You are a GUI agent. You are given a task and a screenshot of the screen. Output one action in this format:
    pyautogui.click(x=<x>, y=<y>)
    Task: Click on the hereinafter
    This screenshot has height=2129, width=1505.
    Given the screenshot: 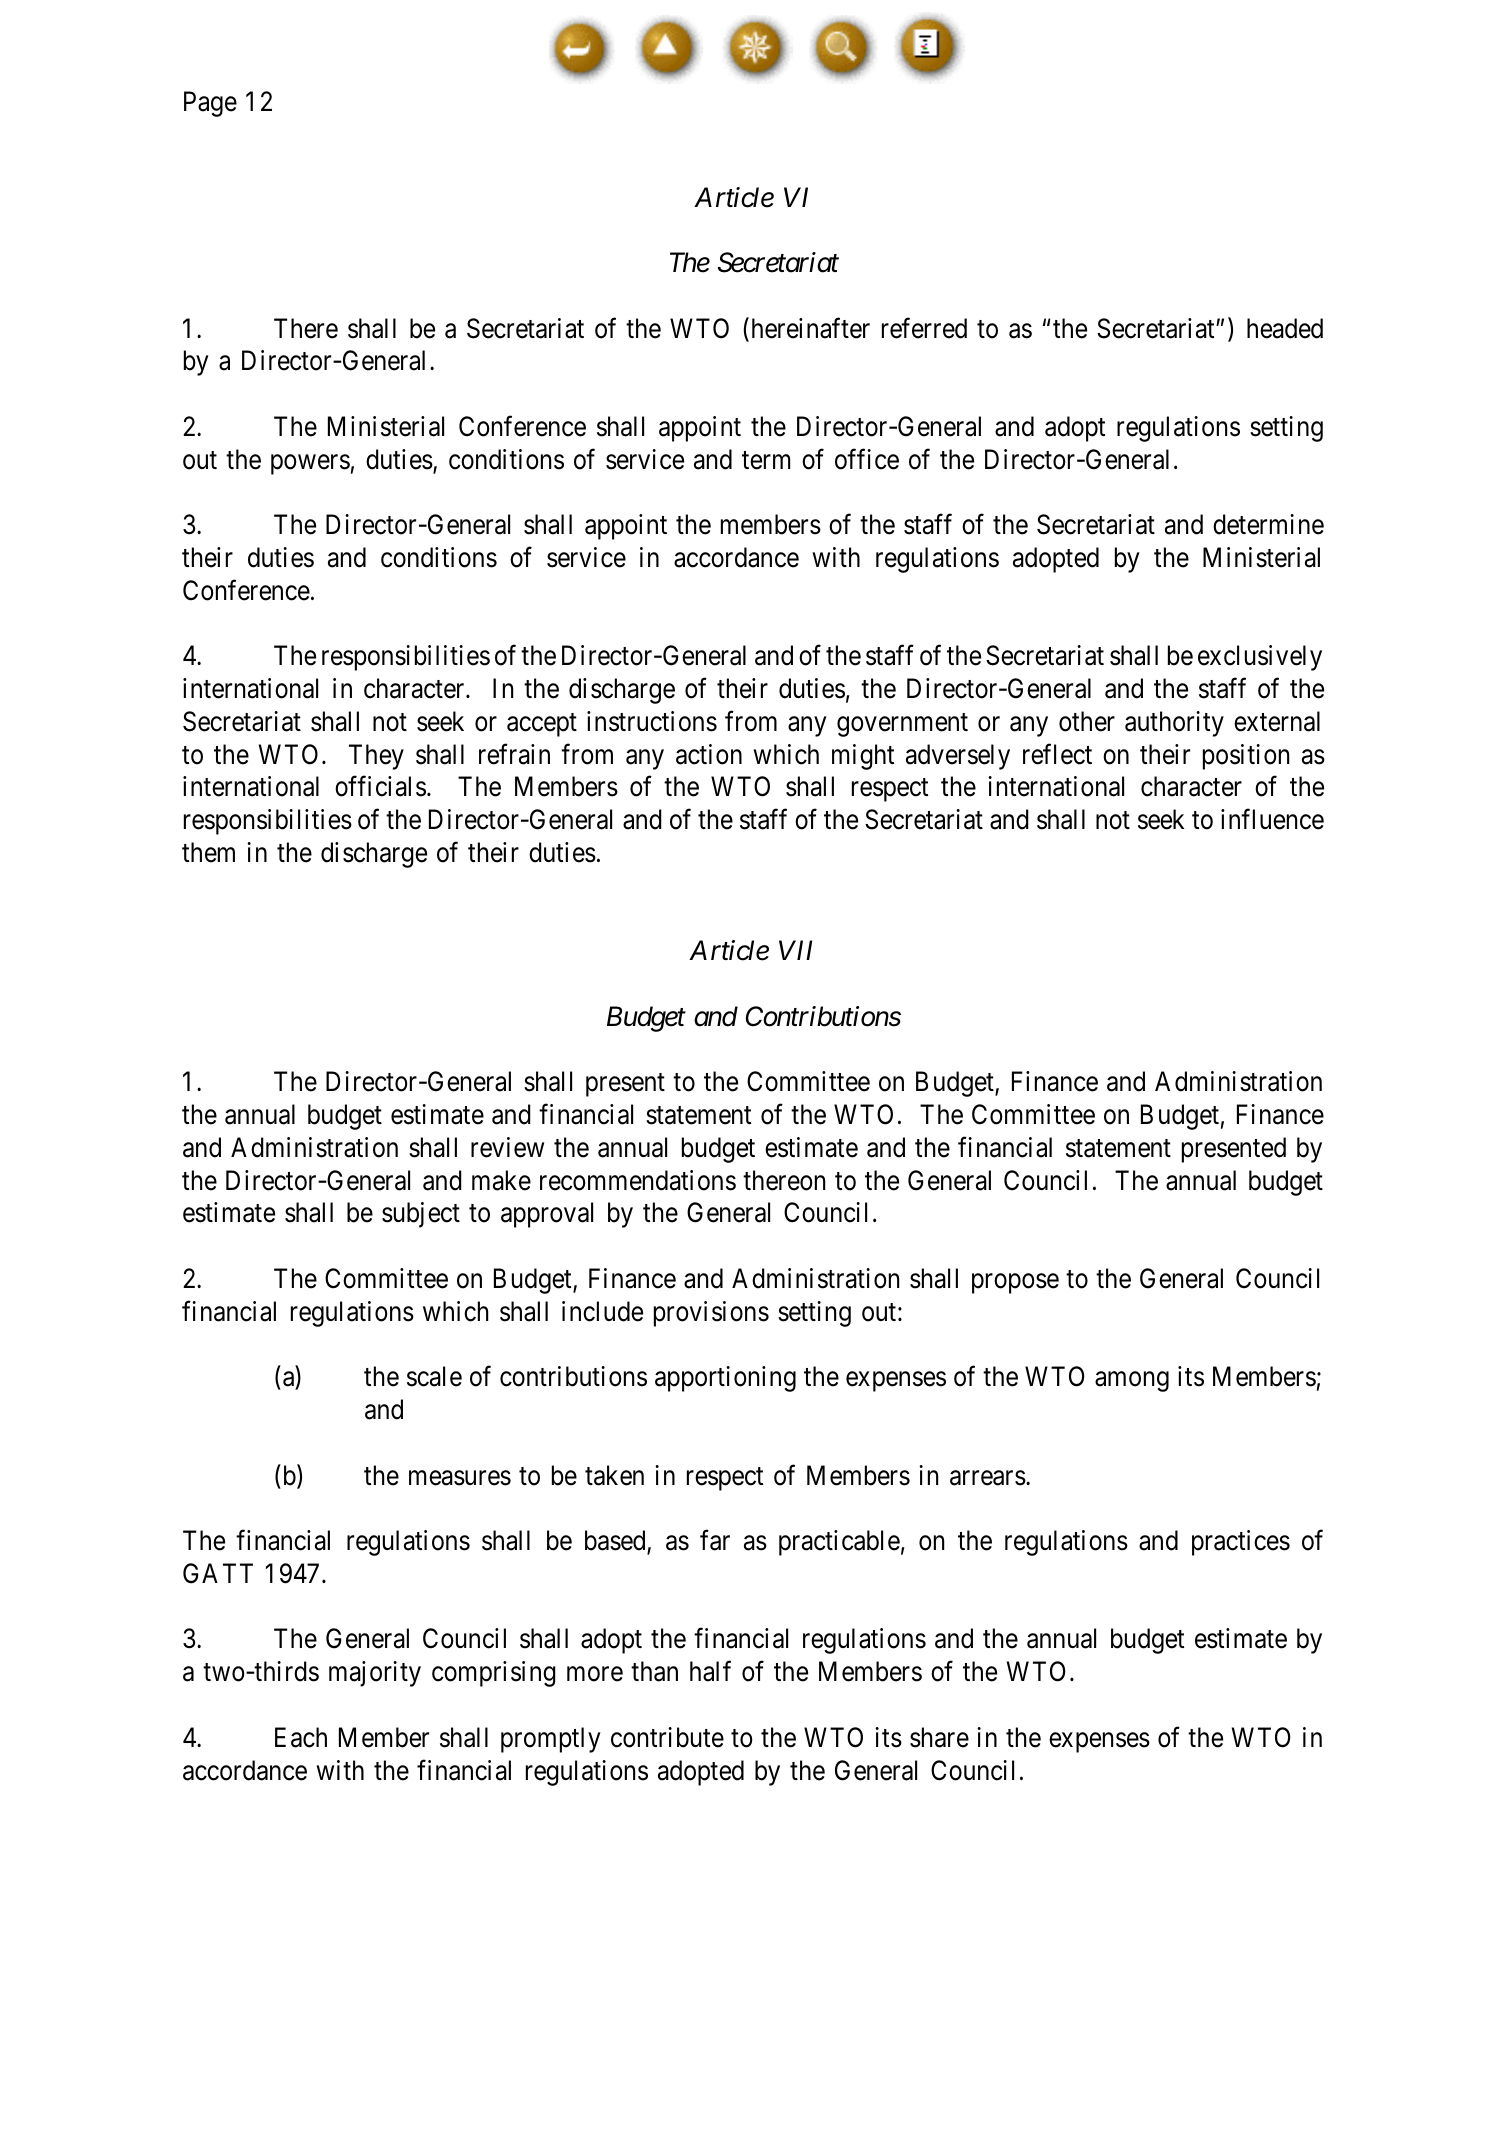 What is the action you would take?
    pyautogui.click(x=809, y=329)
